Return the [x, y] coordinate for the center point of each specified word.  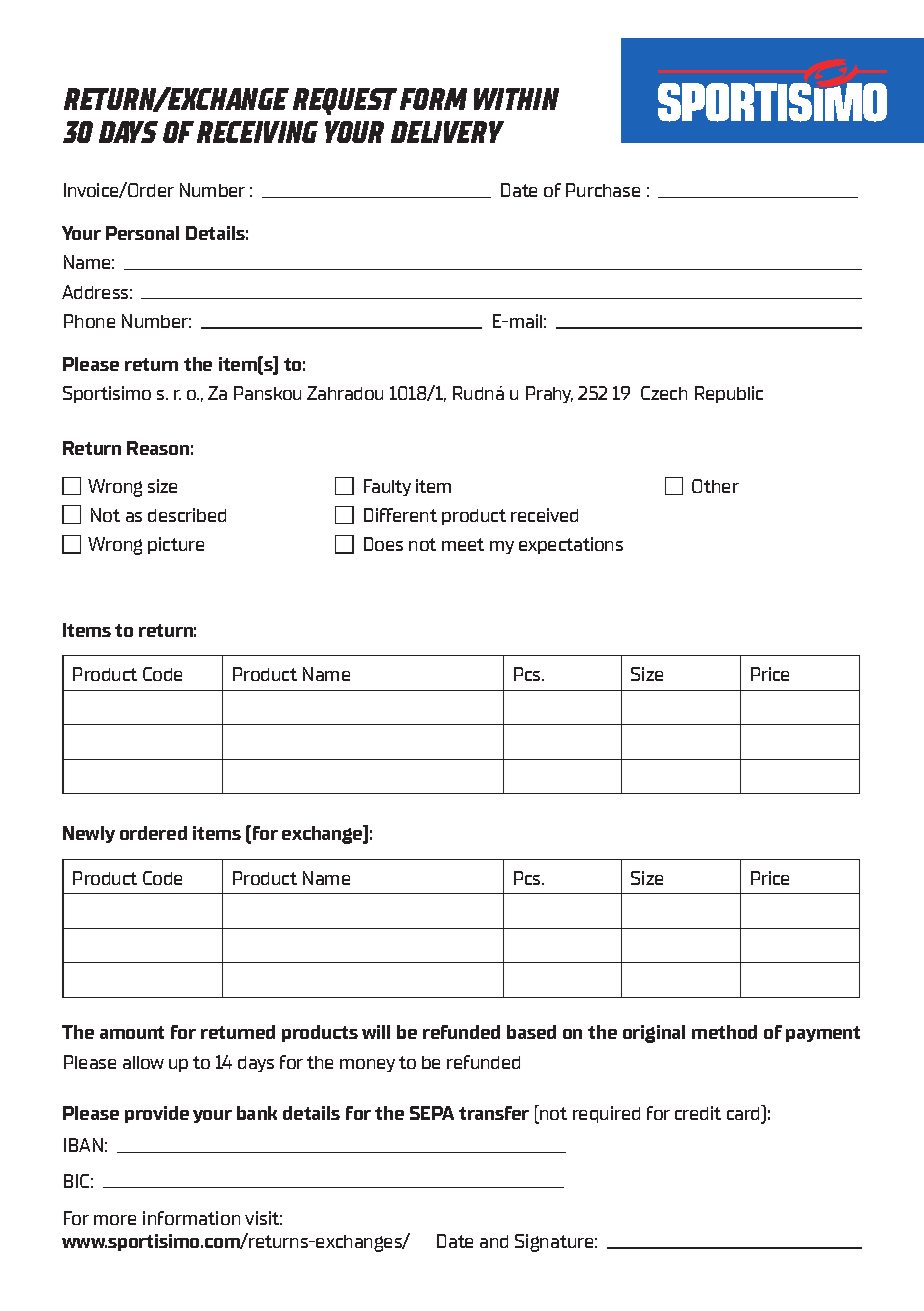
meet [463, 544]
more [115, 1220]
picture [176, 545]
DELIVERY [447, 132]
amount [132, 1032]
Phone [89, 321]
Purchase [603, 190]
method [724, 1032]
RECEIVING [257, 132]
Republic [729, 394]
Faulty [387, 487]
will [376, 1032]
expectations [571, 545]
